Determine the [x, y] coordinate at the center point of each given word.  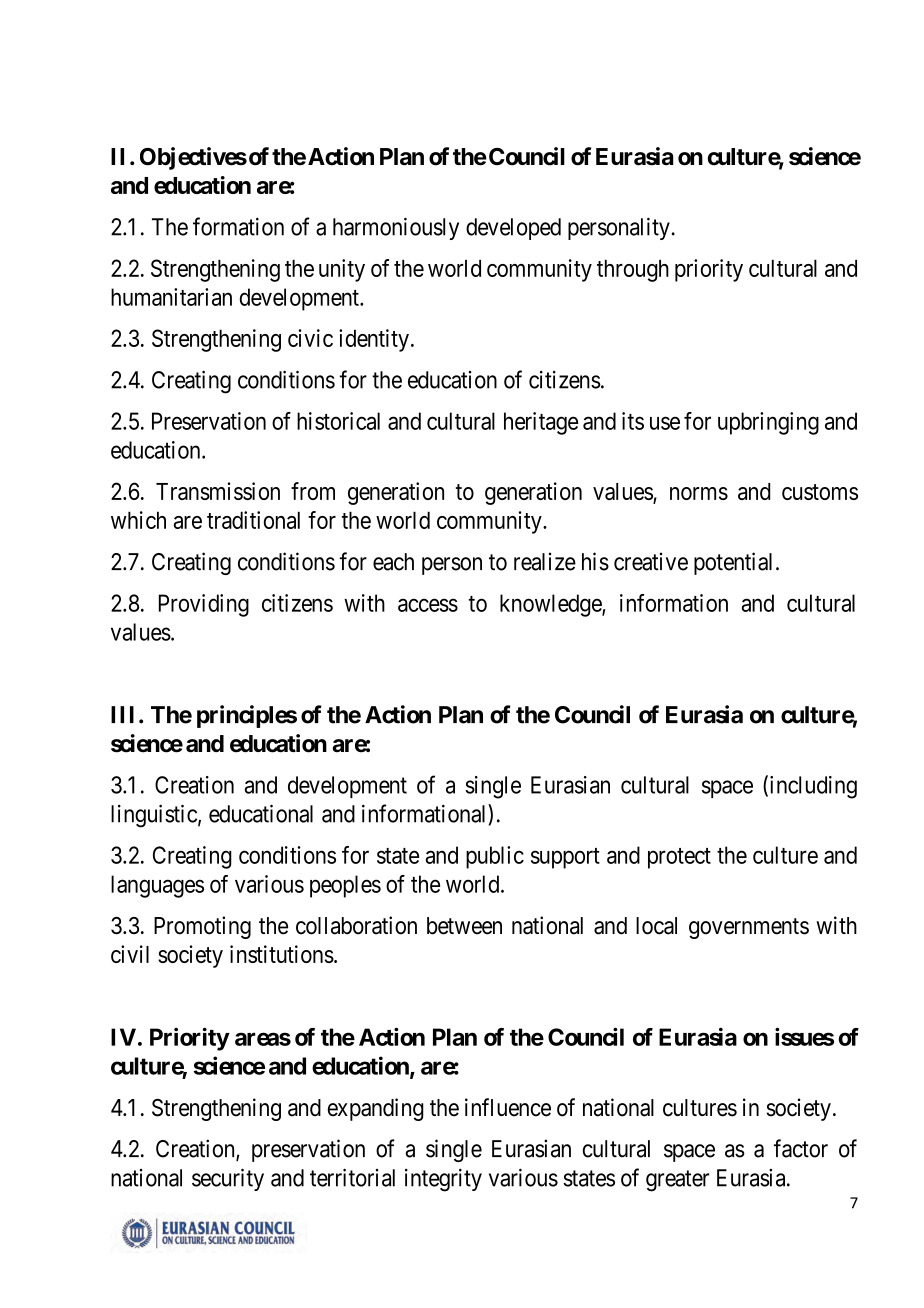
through [633, 270]
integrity [443, 1180]
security [228, 1179]
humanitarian [171, 297]
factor [801, 1148]
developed [513, 229]
